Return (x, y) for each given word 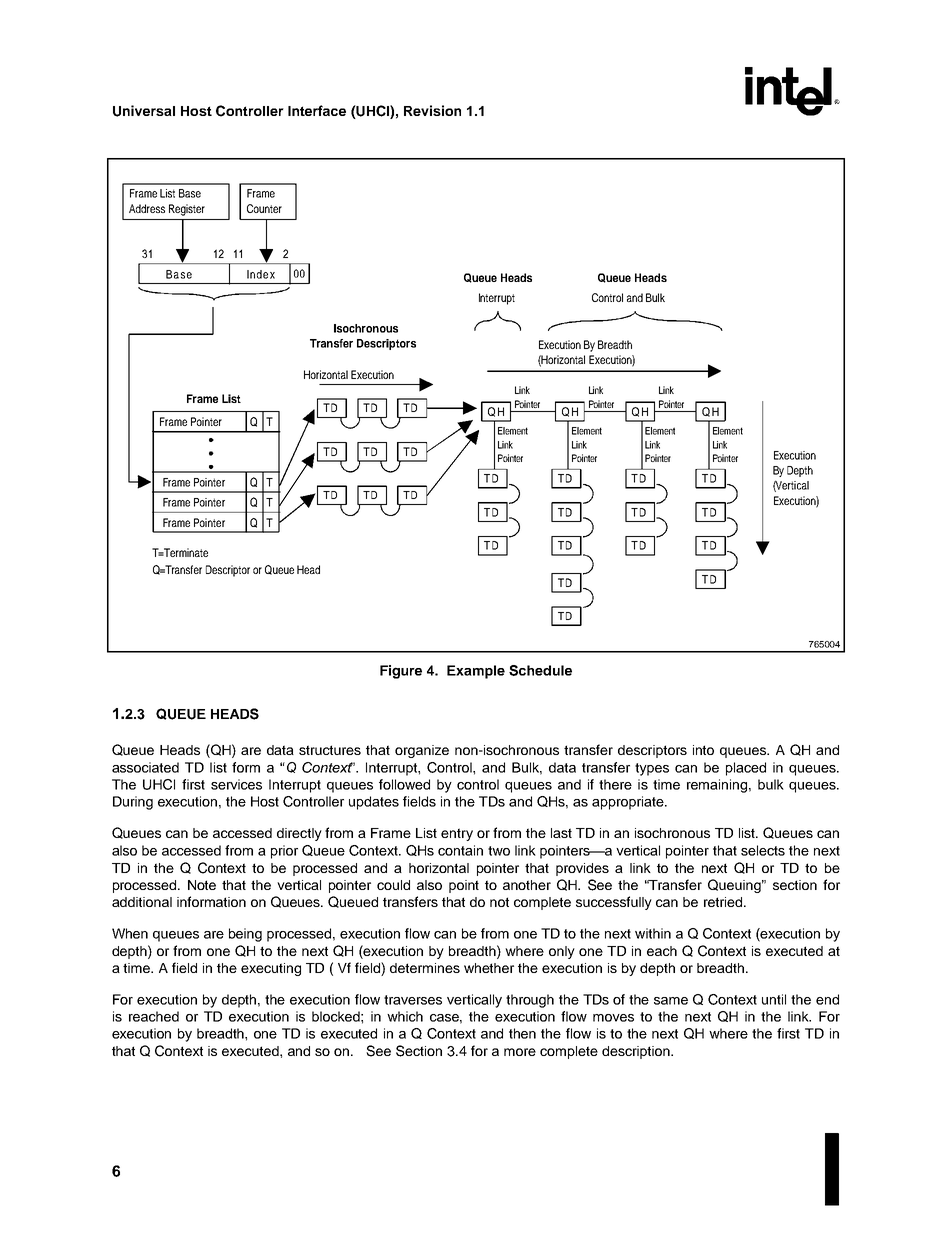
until (774, 999)
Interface (317, 110)
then (522, 1033)
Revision (432, 110)
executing (271, 969)
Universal (144, 111)
